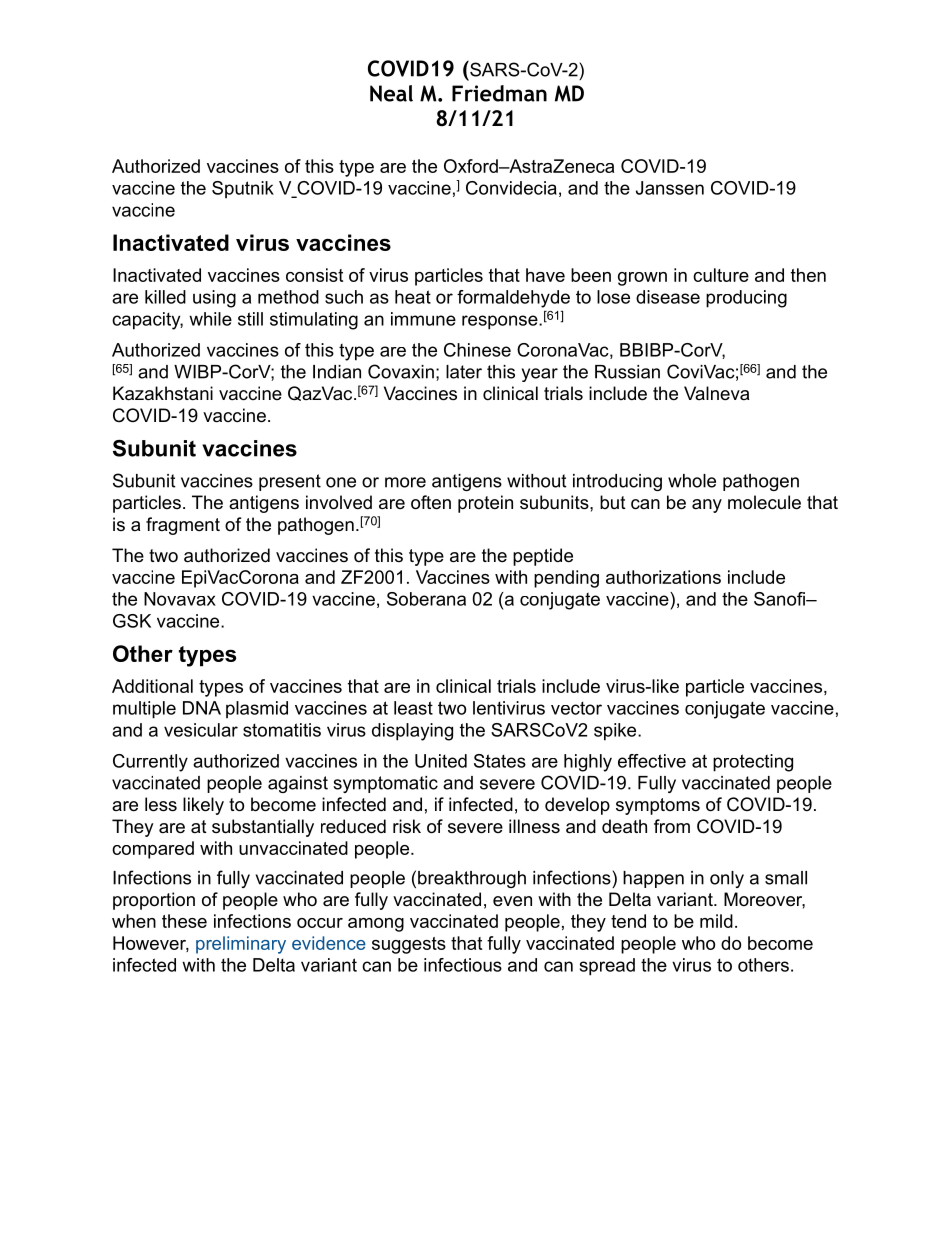 The image size is (952, 1233). What do you see at coordinates (243, 190) in the screenshot?
I see `Sputnik` at bounding box center [243, 190].
